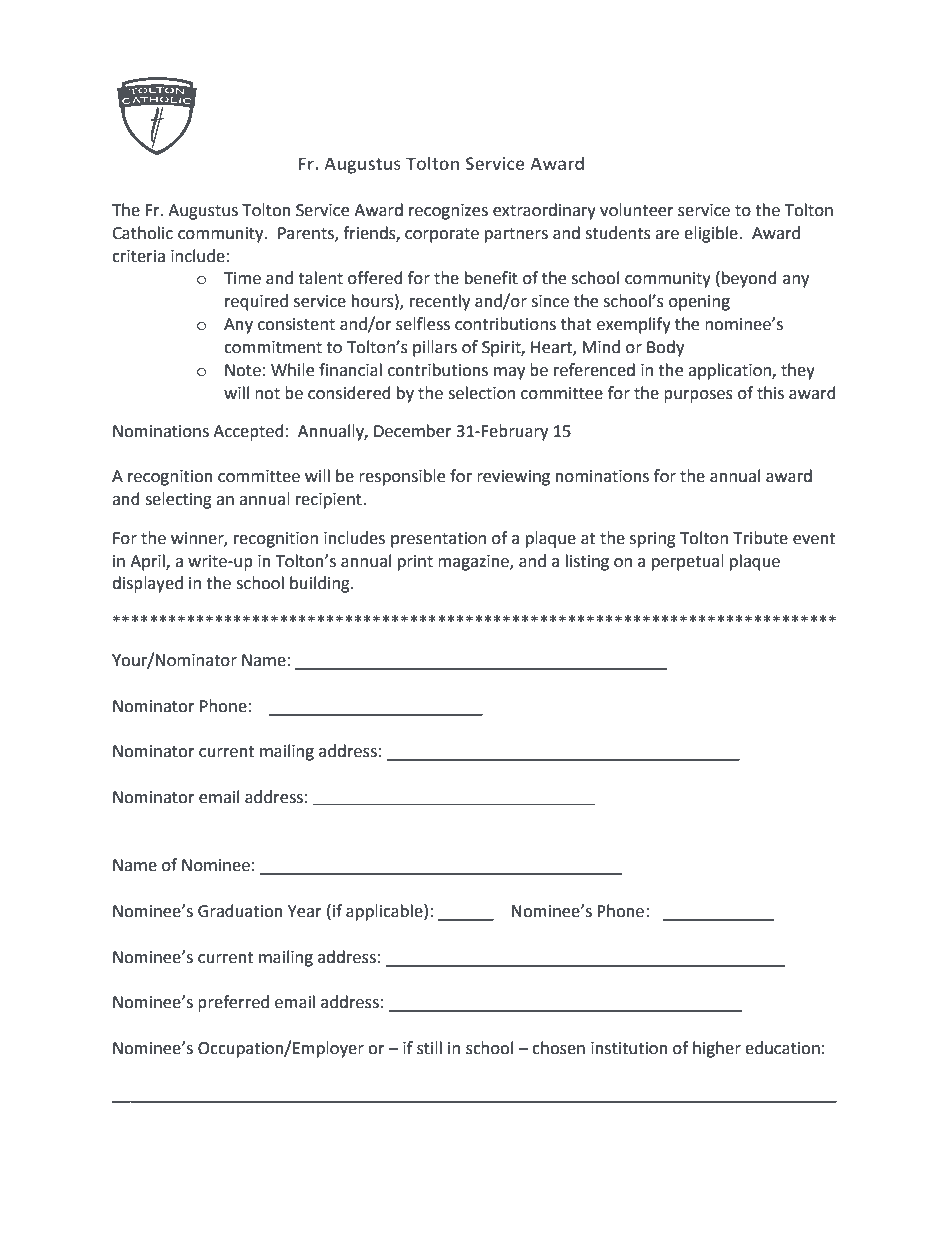  What do you see at coordinates (474, 563) in the screenshot?
I see `magazine` at bounding box center [474, 563].
